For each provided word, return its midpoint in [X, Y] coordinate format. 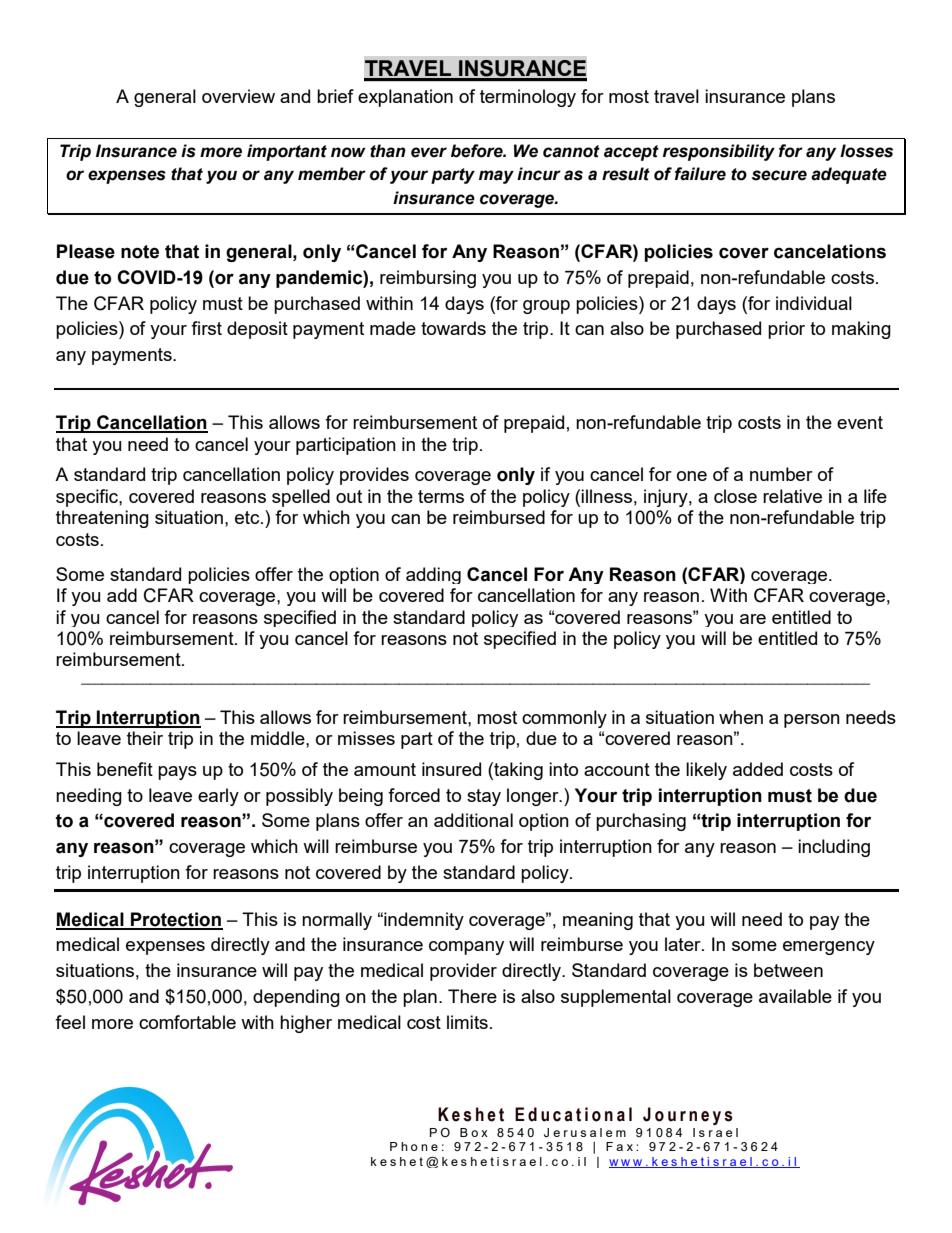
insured [451, 769]
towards [453, 328]
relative [792, 496]
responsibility [719, 152]
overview [238, 96]
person [812, 721]
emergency [829, 948]
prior [786, 330]
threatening [102, 519]
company [466, 948]
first [206, 328]
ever [429, 152]
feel [70, 1022]
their [145, 738]
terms [441, 496]
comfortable [187, 1022]
